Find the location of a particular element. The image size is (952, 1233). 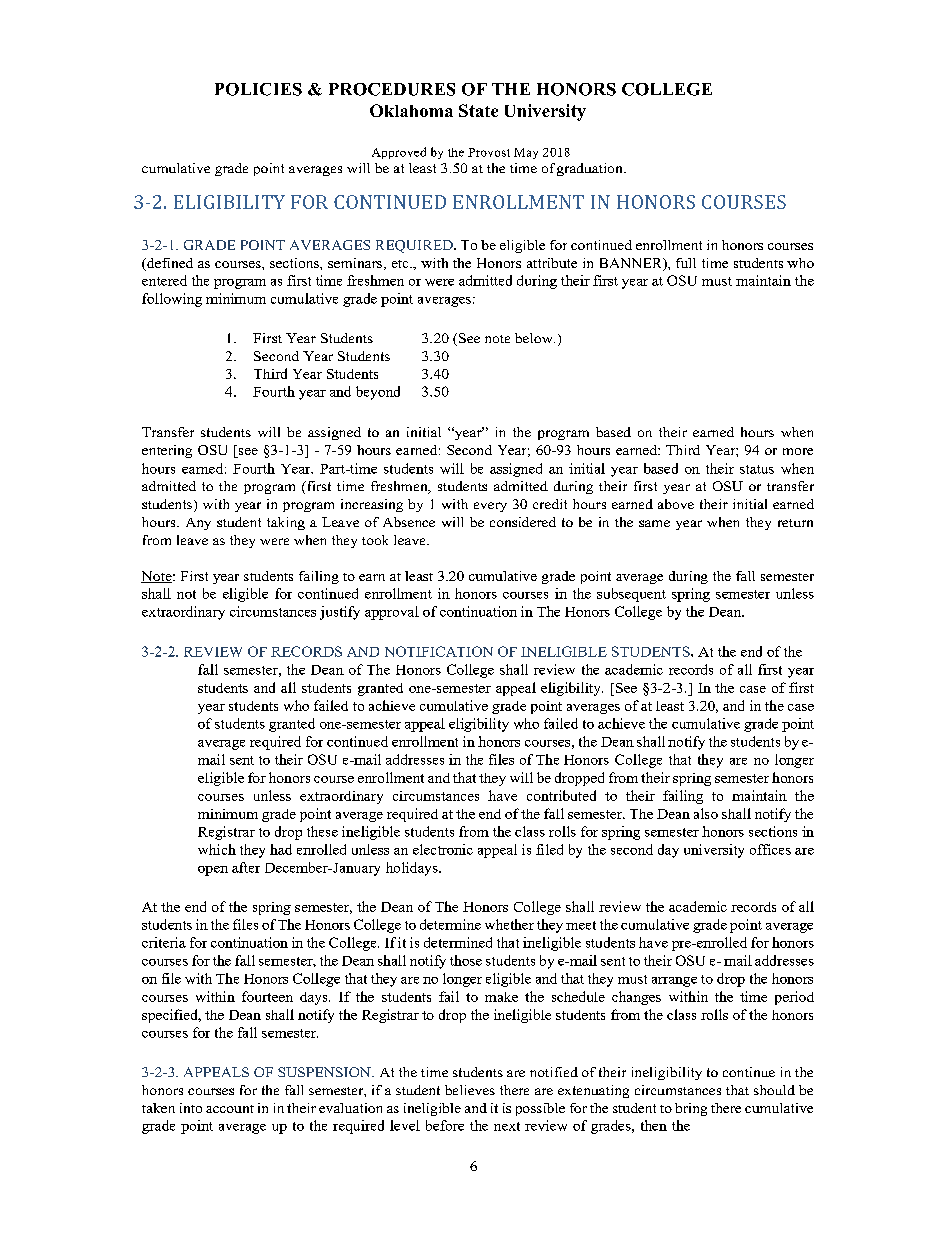

account is located at coordinates (230, 1109).
